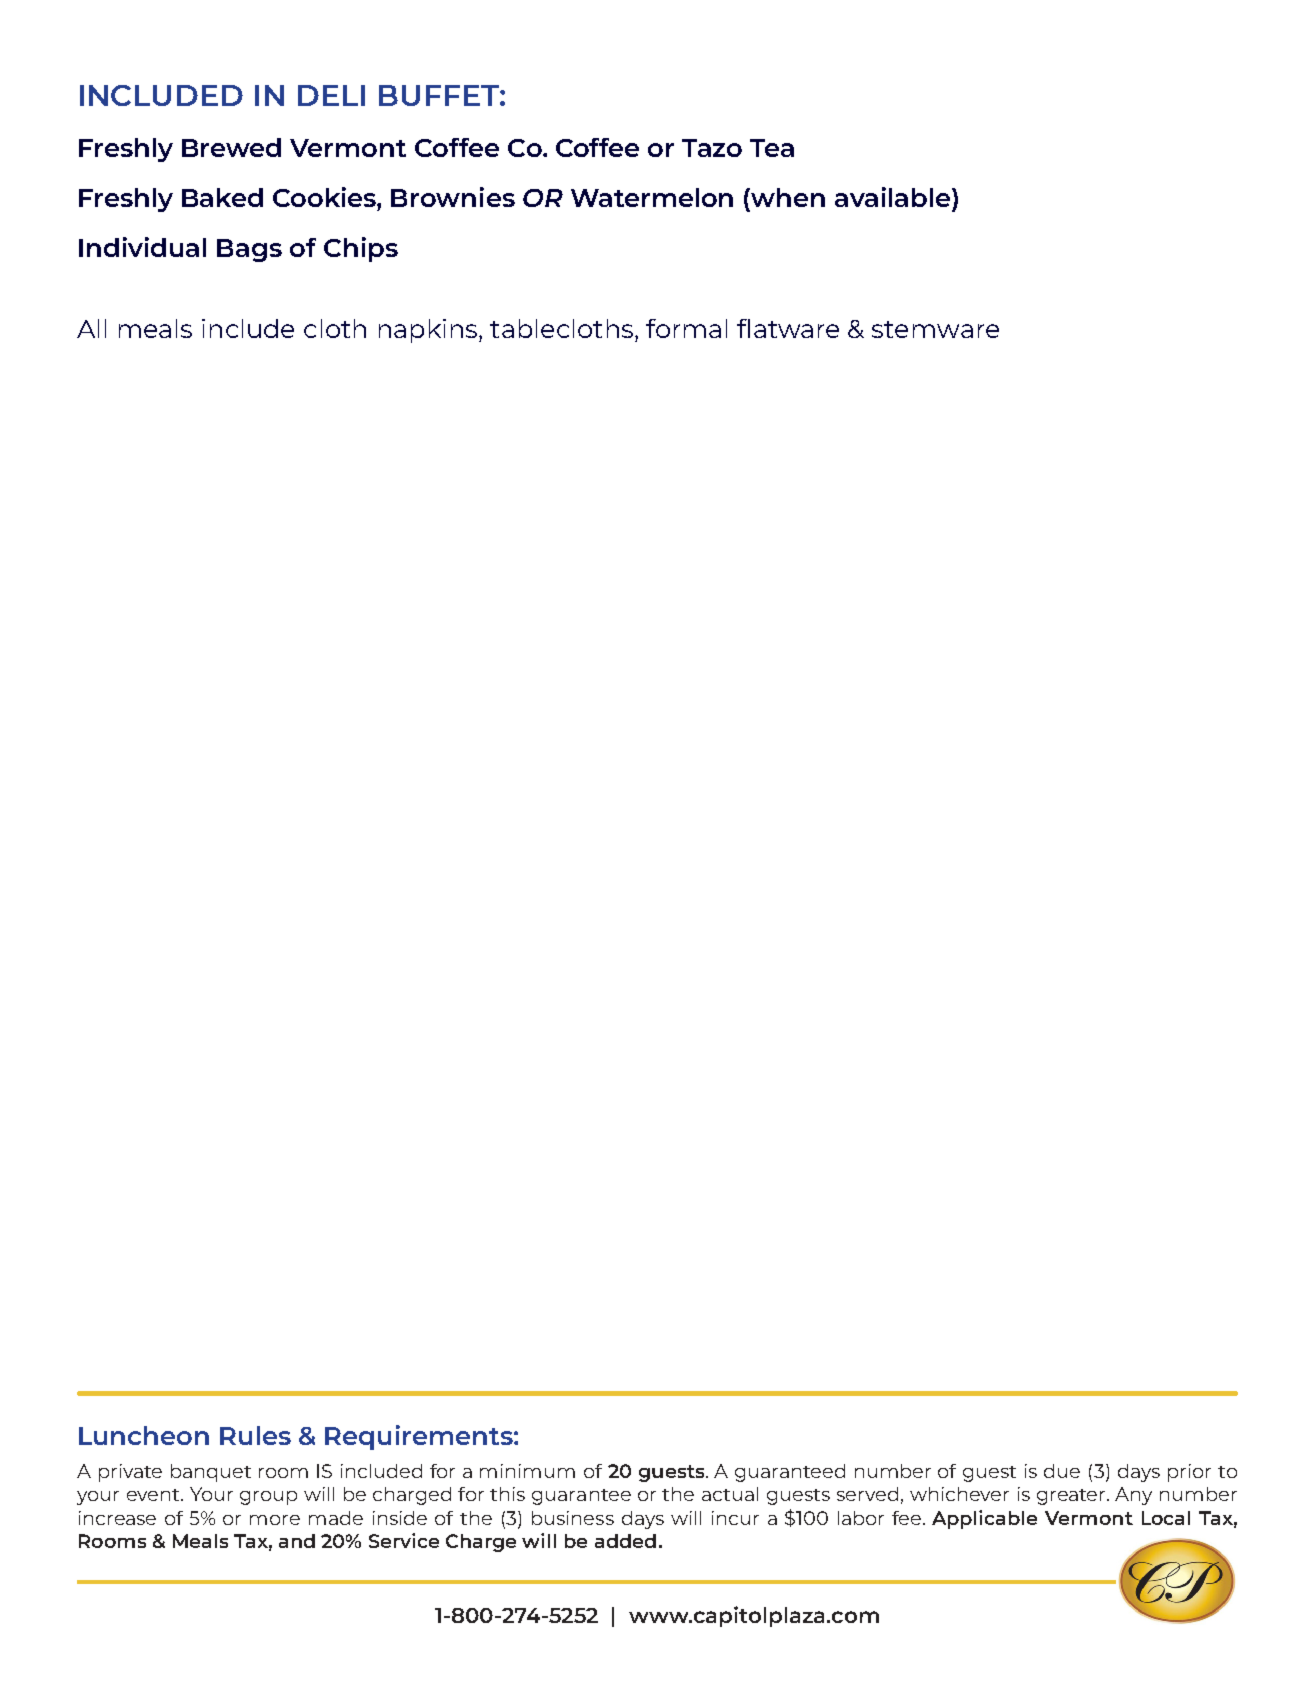 The image size is (1315, 1701). What do you see at coordinates (1062, 1471) in the document?
I see `due` at bounding box center [1062, 1471].
